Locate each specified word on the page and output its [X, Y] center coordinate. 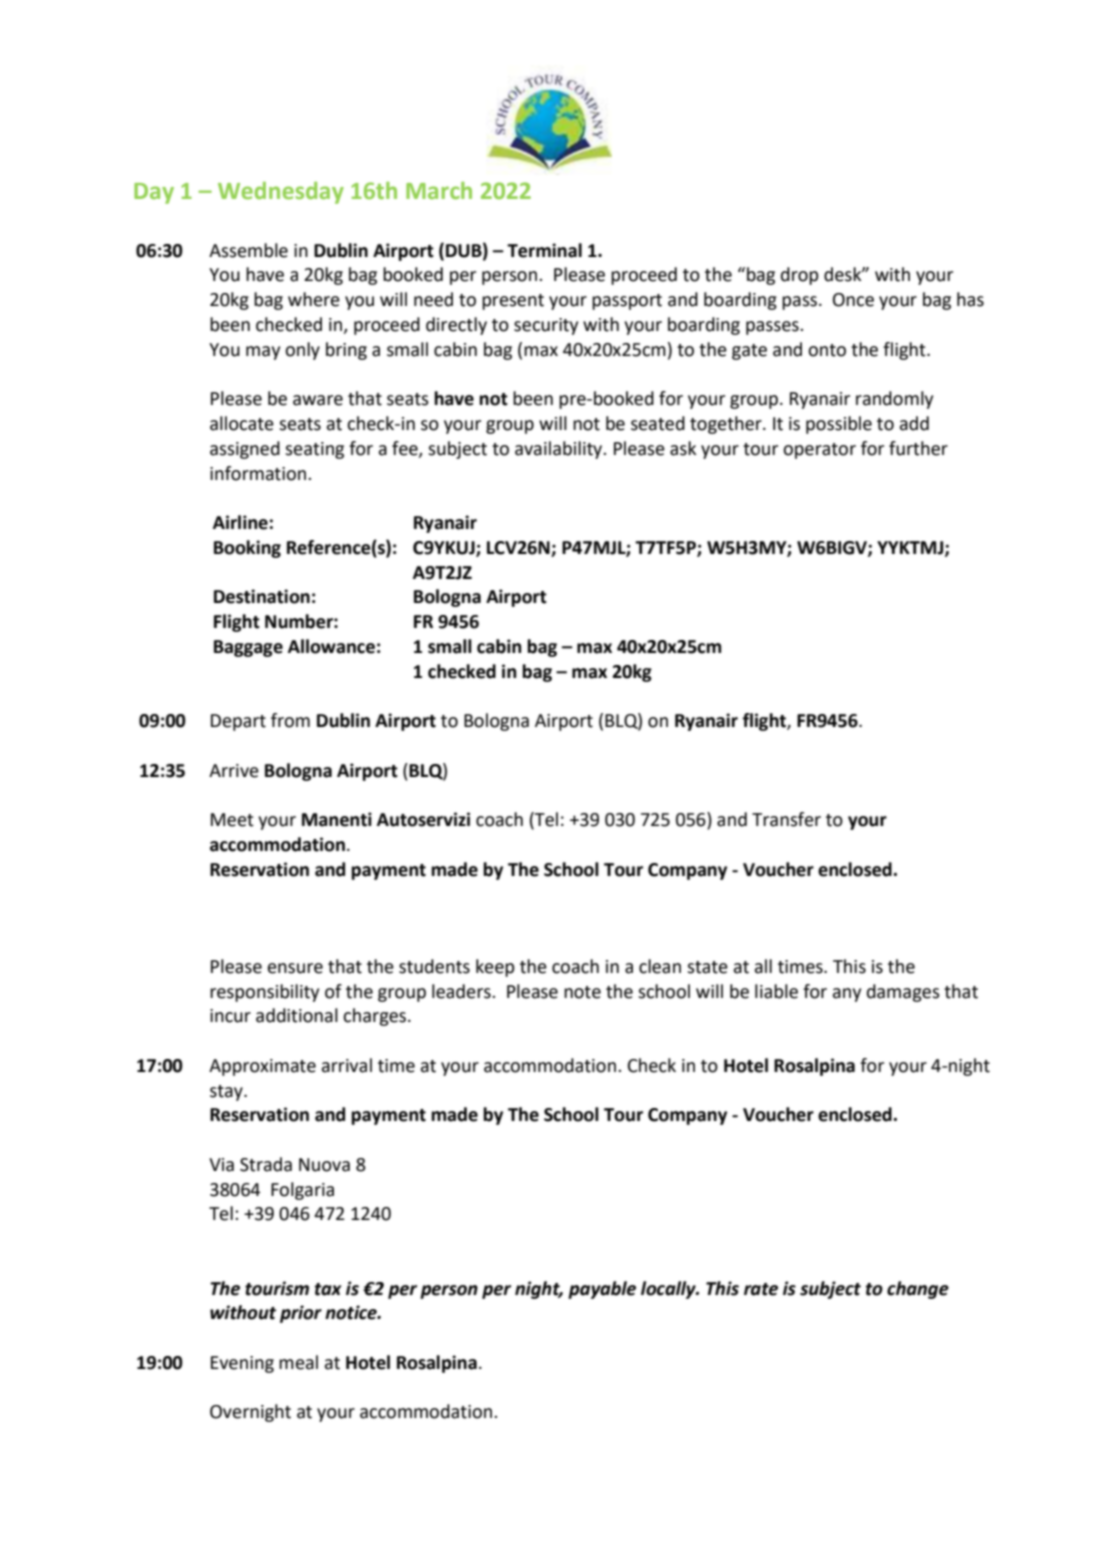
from [290, 720]
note [582, 992]
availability [560, 450]
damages [903, 993]
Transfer [786, 819]
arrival [347, 1065]
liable [776, 991]
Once [853, 300]
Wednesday [281, 193]
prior [301, 1314]
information [259, 473]
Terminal [544, 250]
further [918, 448]
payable [602, 1290]
